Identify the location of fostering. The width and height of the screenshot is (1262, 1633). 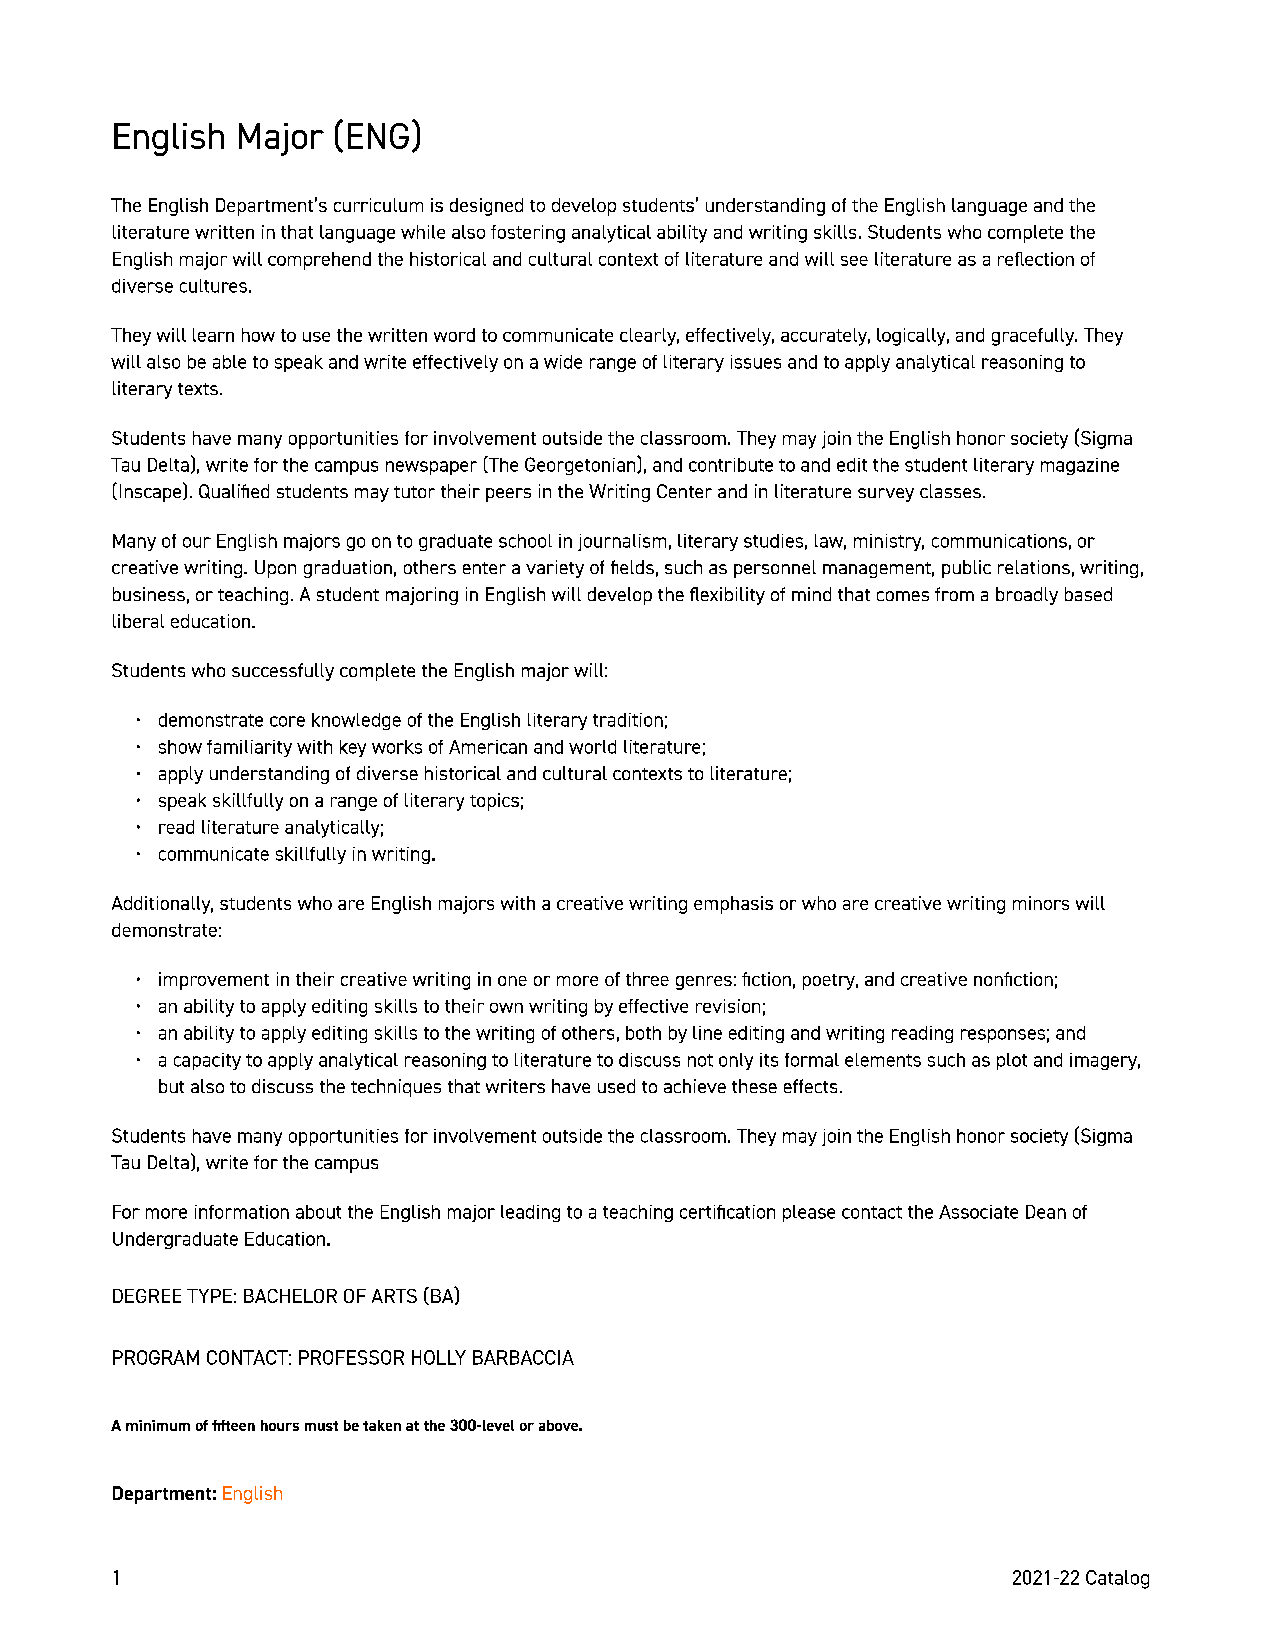
(528, 234).
